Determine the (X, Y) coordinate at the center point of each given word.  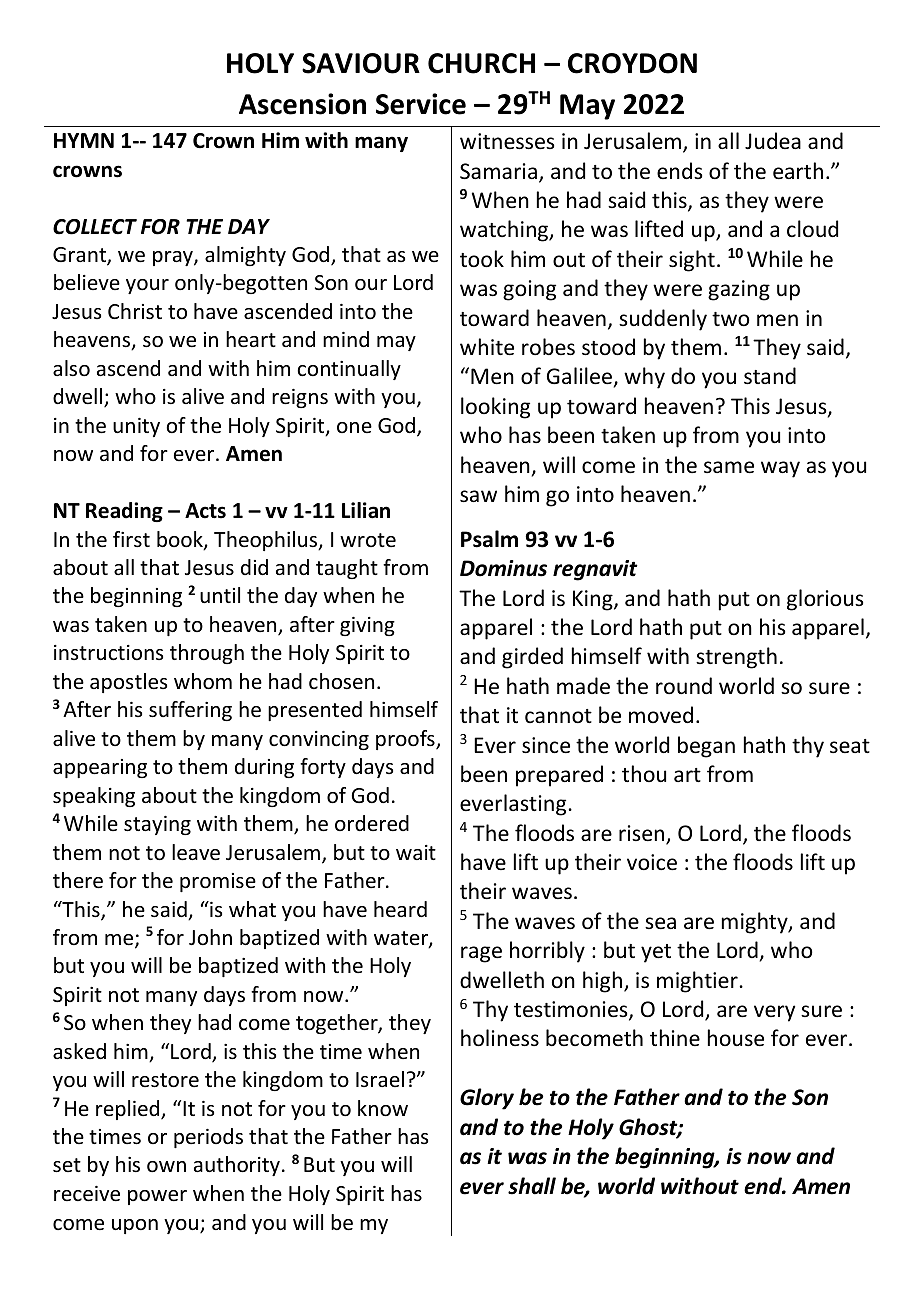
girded (532, 658)
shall (532, 1186)
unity (136, 427)
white (487, 347)
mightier (697, 982)
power (157, 1197)
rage (481, 954)
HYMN (84, 140)
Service (421, 104)
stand (770, 376)
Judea (773, 141)
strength (736, 658)
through (207, 654)
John (210, 937)
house (736, 1038)
